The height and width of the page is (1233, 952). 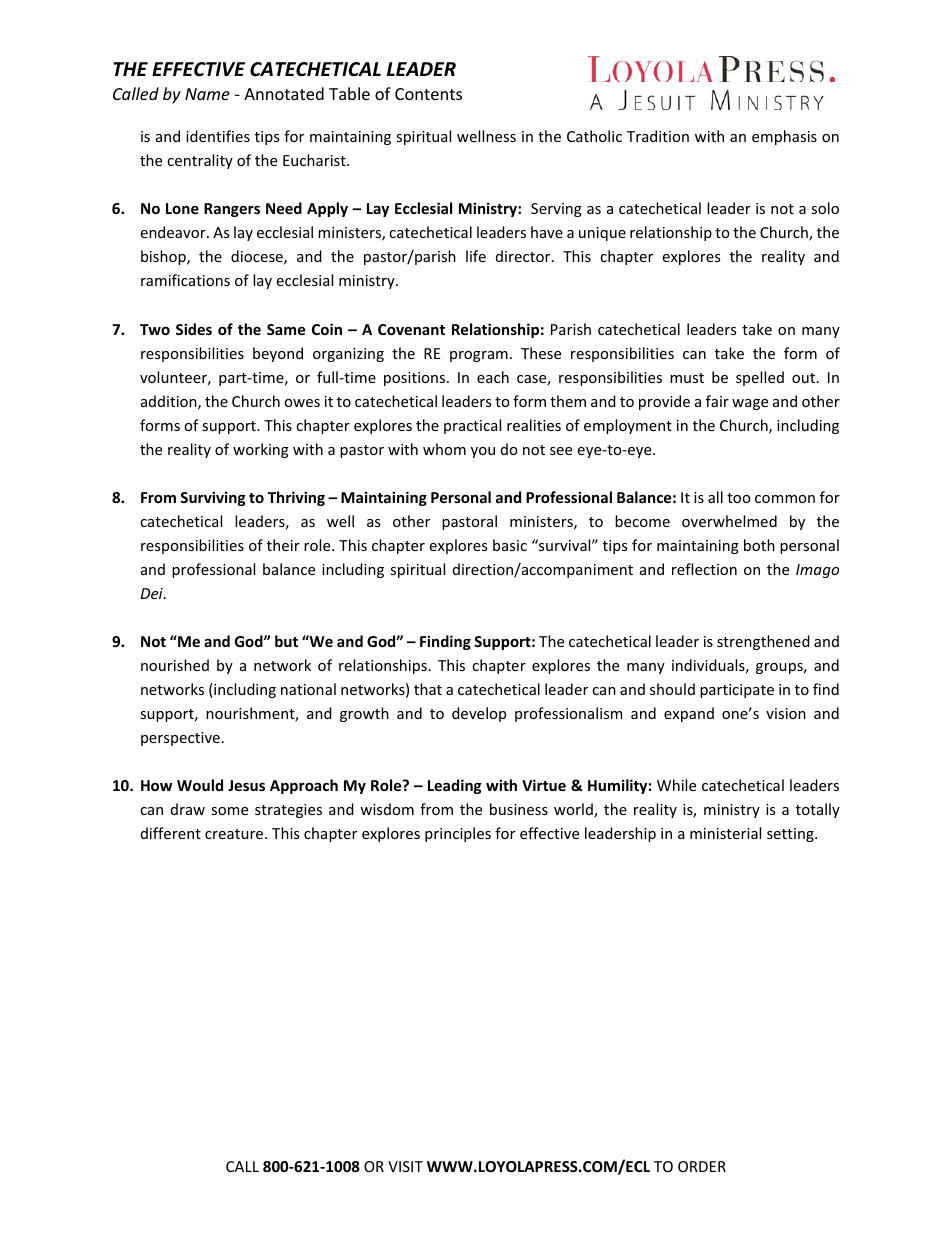 I want to click on you, so click(x=483, y=452).
